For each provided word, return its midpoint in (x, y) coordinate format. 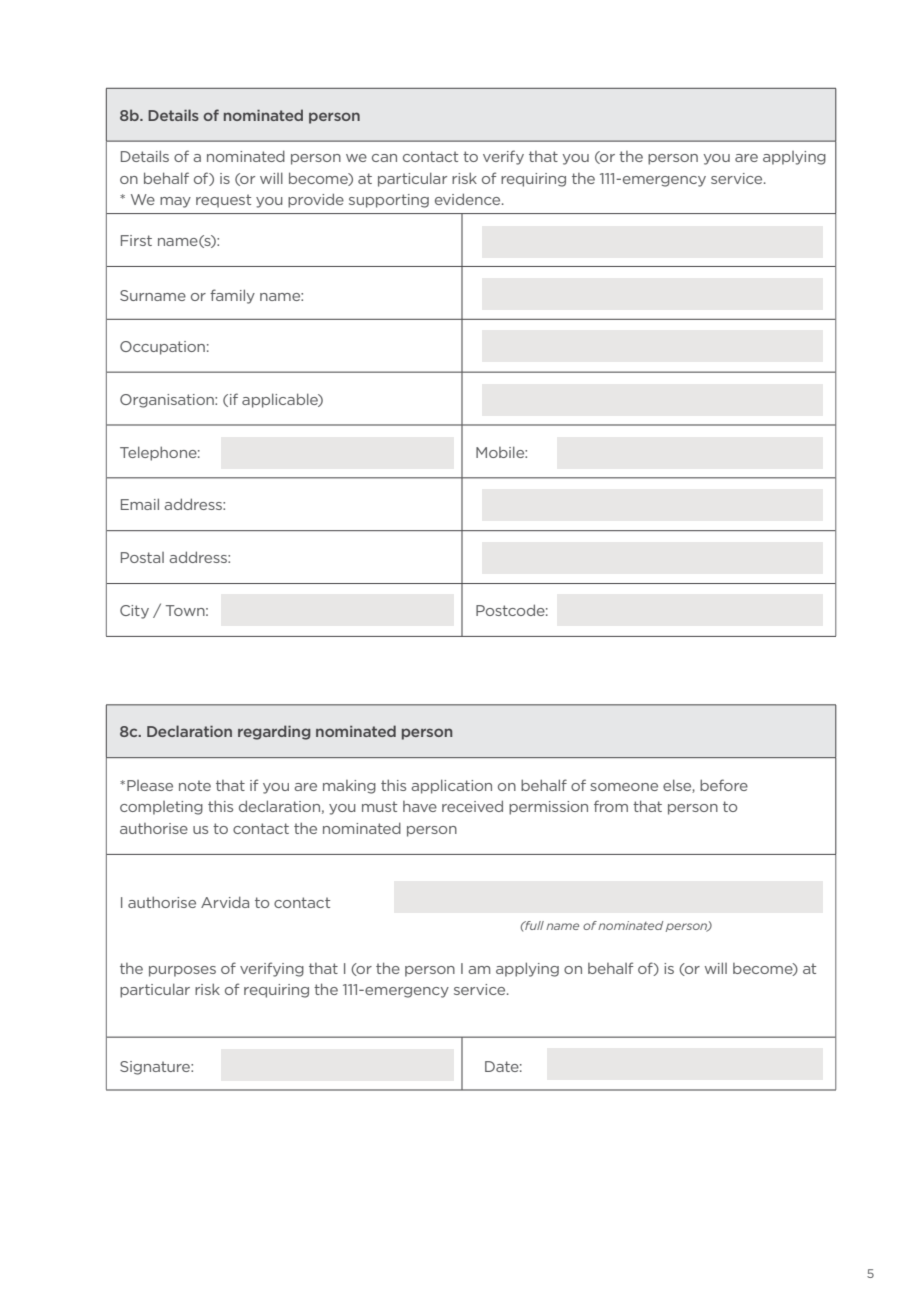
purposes (182, 971)
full (533, 925)
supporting (389, 201)
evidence (469, 199)
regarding (274, 732)
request (223, 201)
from (611, 806)
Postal (142, 557)
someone (624, 787)
